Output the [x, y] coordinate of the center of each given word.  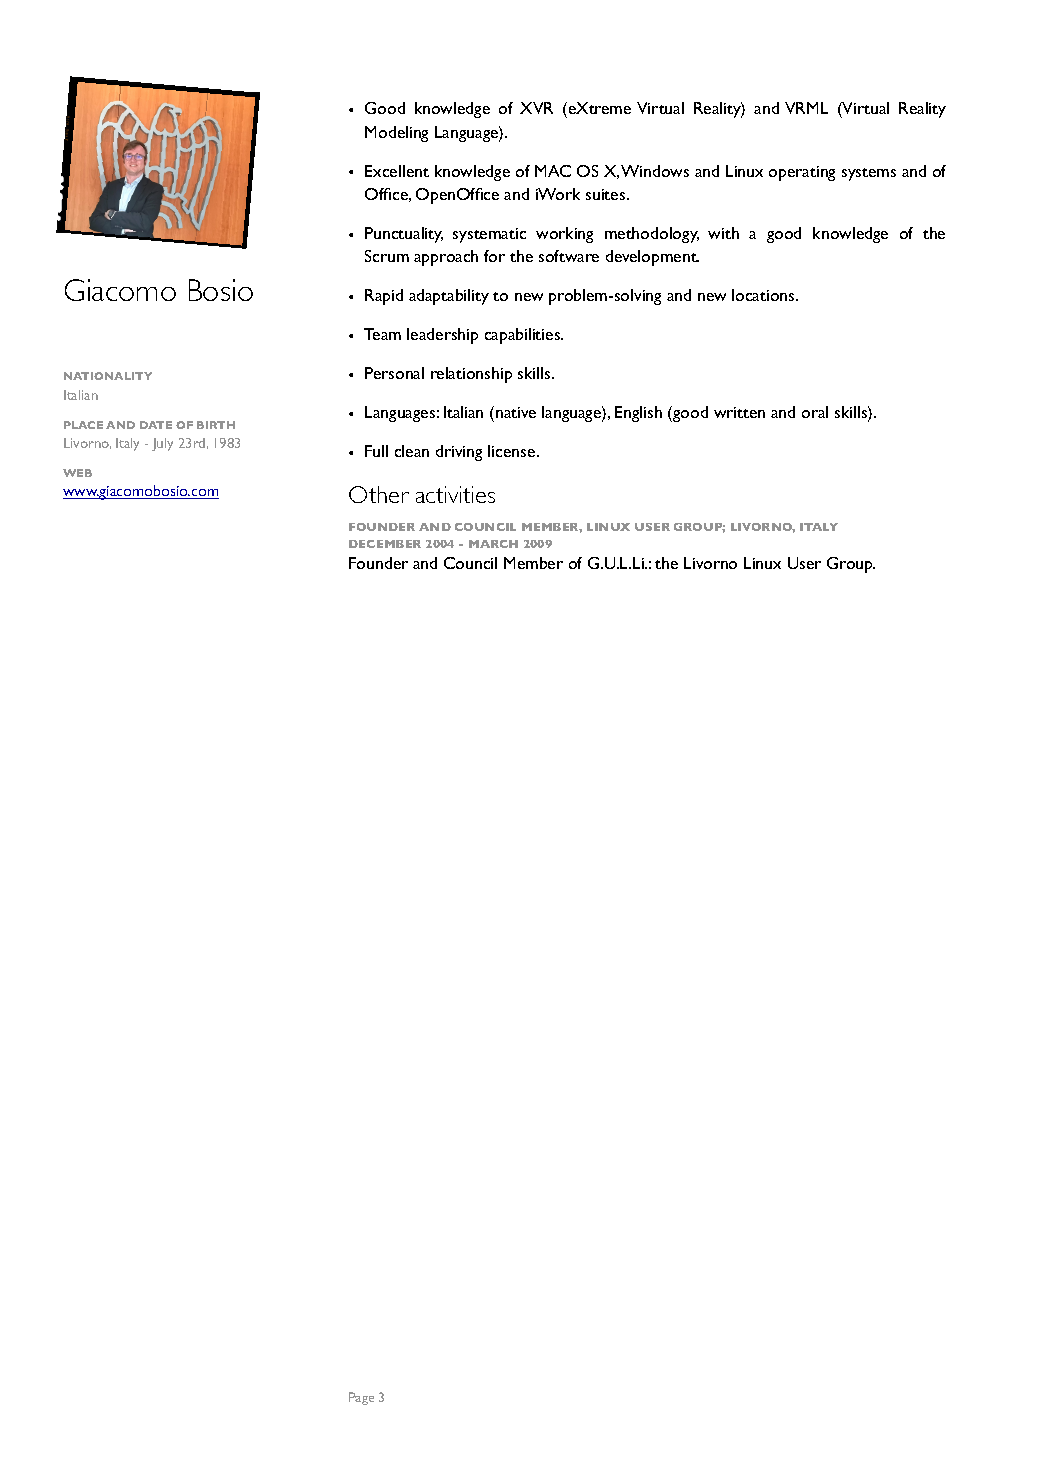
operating [802, 173]
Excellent [397, 171]
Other [379, 494]
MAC [553, 171]
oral [815, 412]
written [739, 412]
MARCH [493, 544]
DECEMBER [385, 544]
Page [361, 1398]
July [162, 444]
